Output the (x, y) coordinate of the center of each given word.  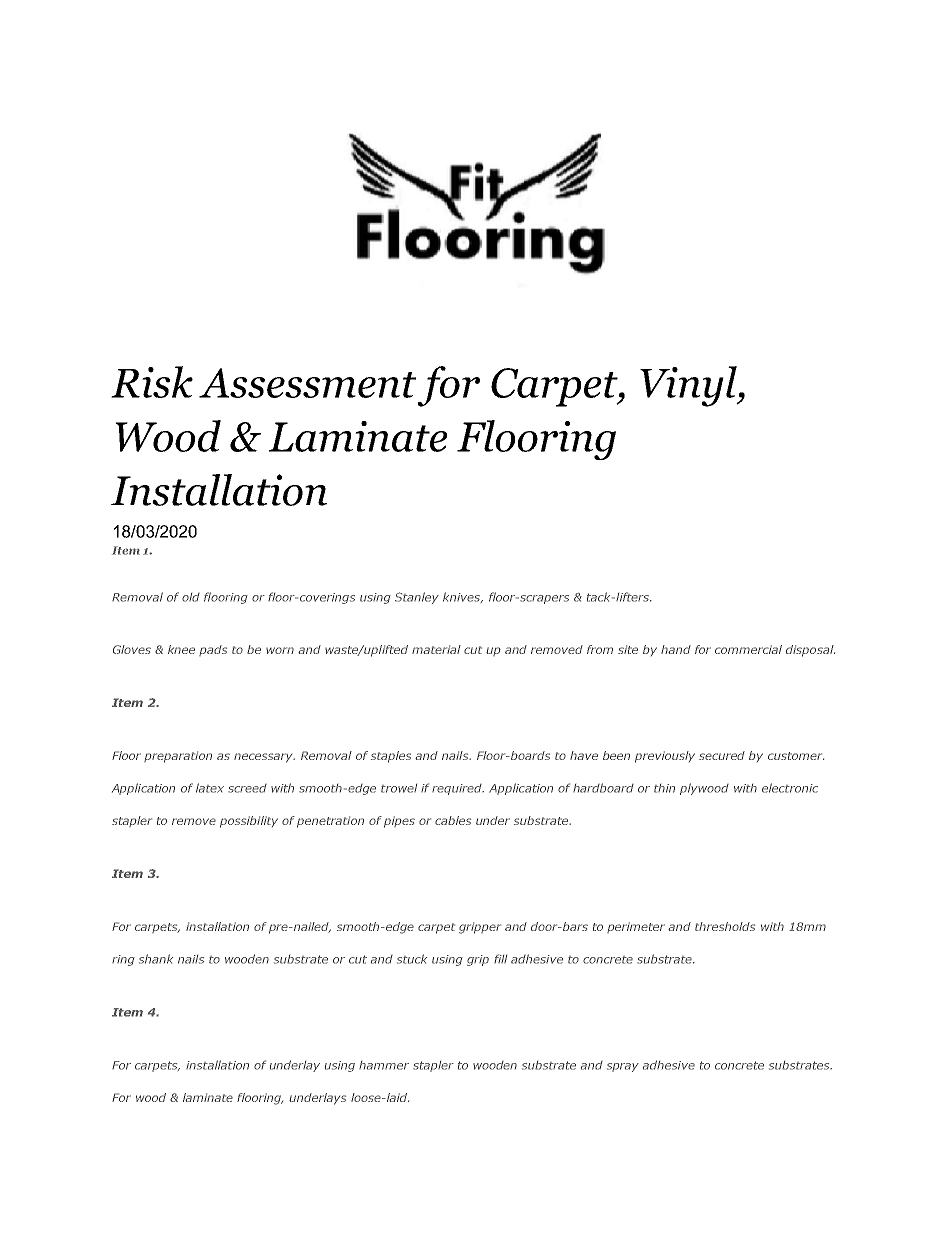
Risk (152, 382)
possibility (249, 822)
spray (623, 1067)
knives (463, 597)
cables (453, 820)
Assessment (307, 383)
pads (213, 650)
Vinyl (689, 386)
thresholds (725, 926)
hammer (384, 1065)
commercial (748, 649)
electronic (790, 788)
